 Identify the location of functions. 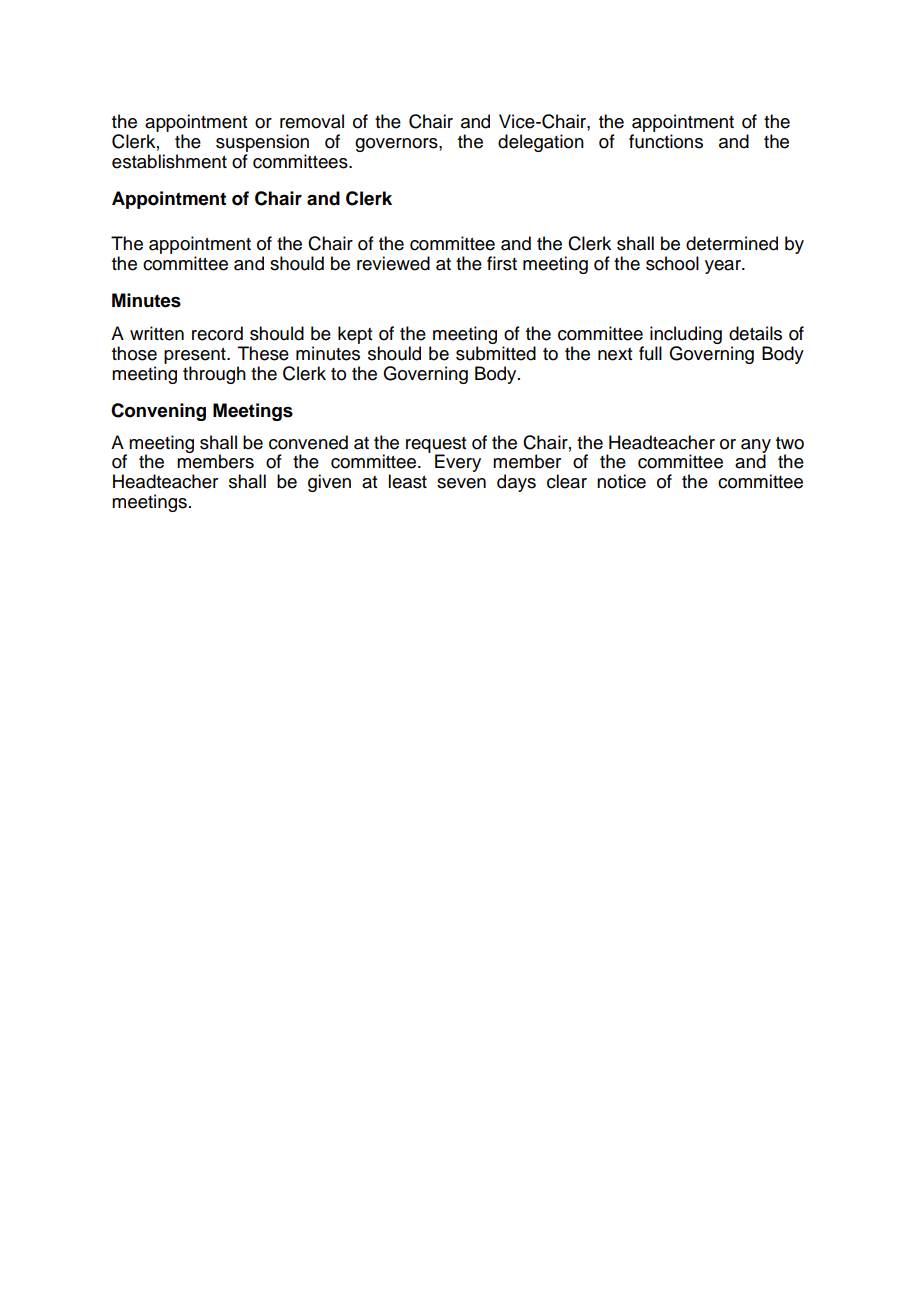
(666, 141).
